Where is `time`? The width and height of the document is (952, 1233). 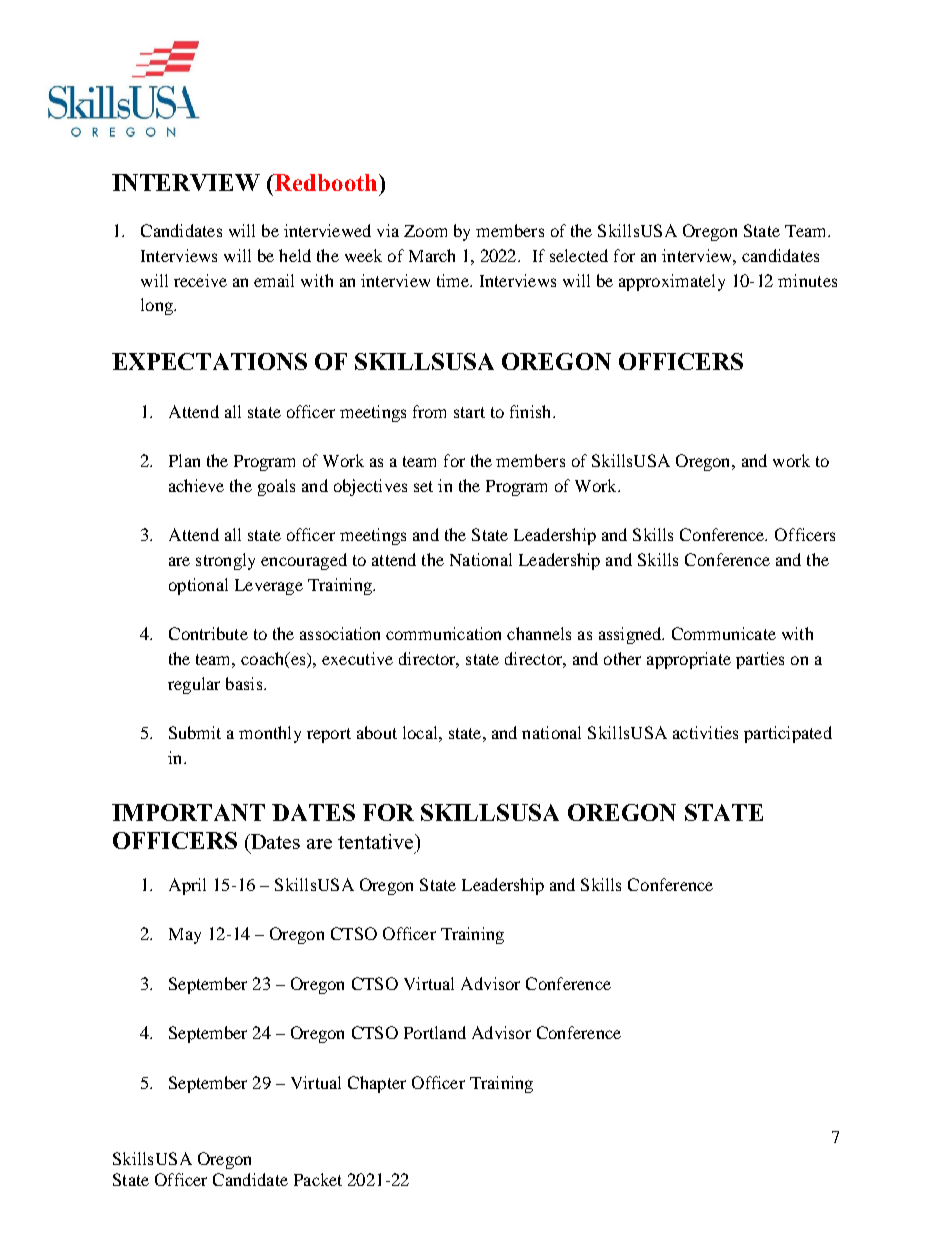
time is located at coordinates (454, 280).
